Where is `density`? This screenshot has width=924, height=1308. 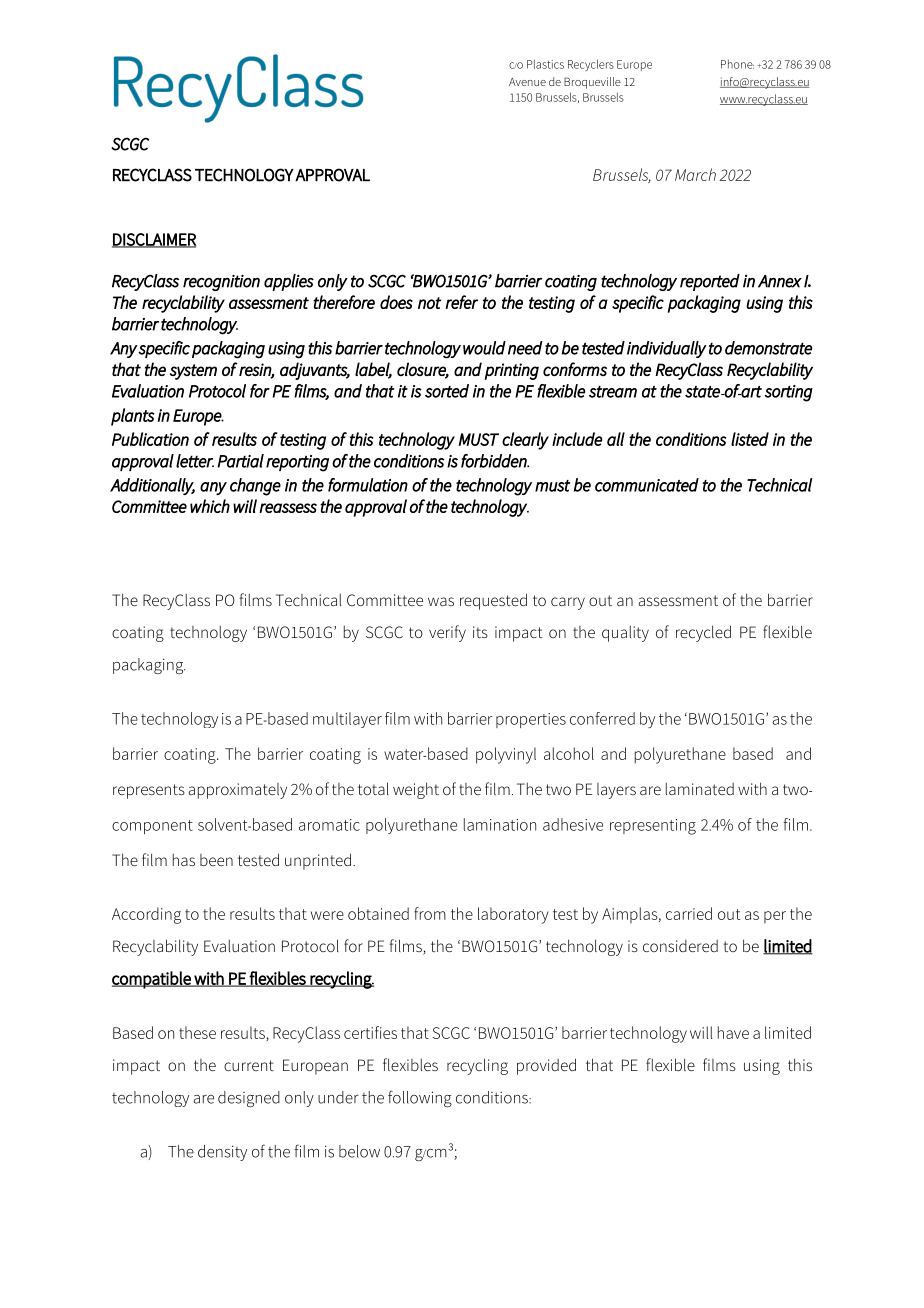 density is located at coordinates (222, 1153).
